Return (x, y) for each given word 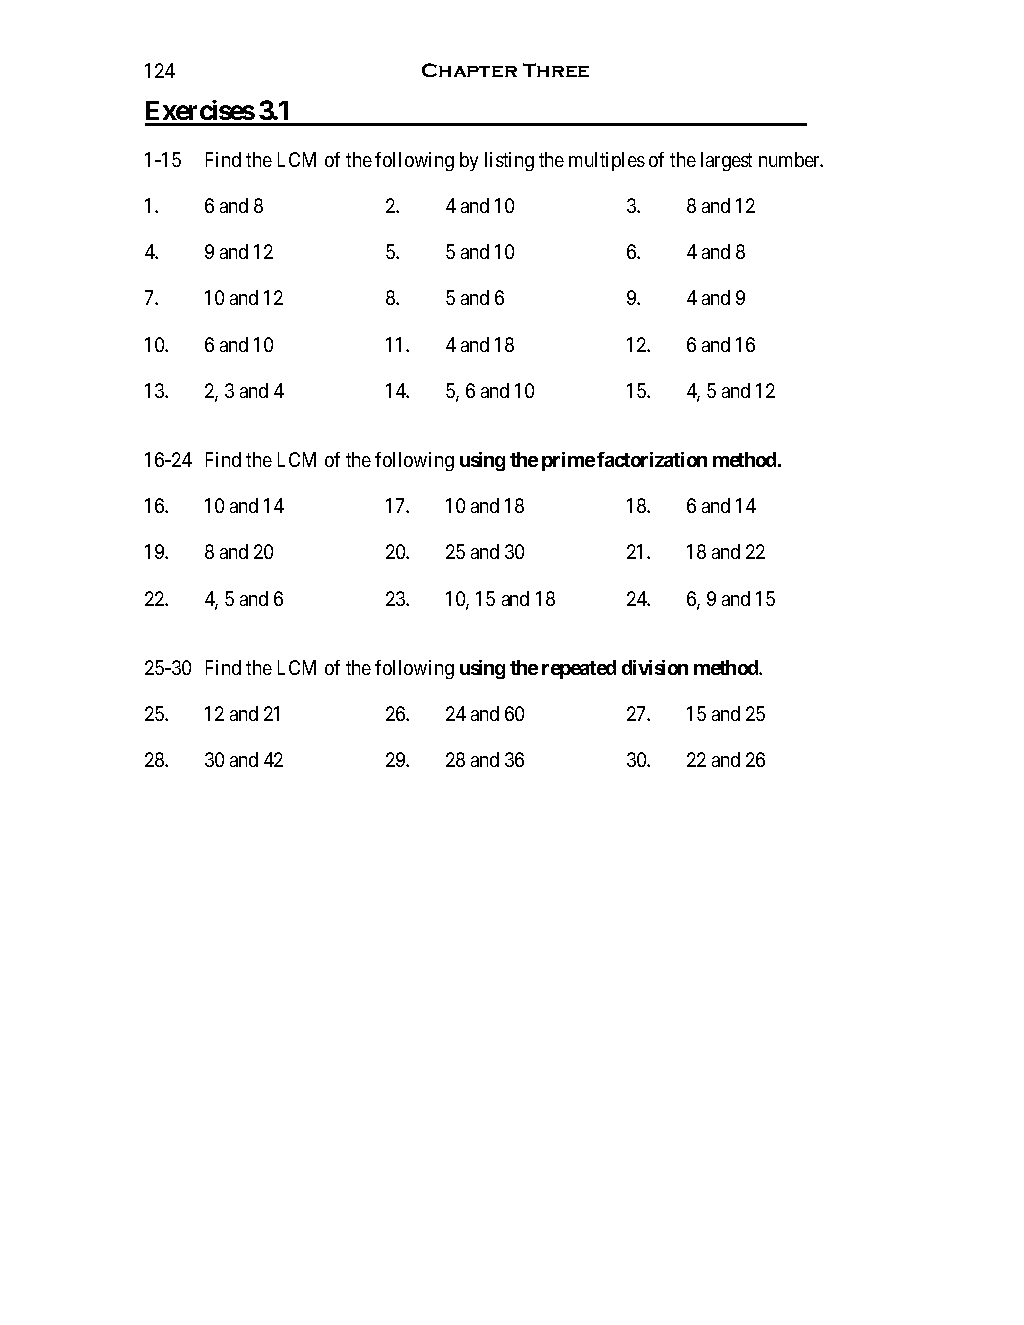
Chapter (469, 70)
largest (726, 161)
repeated (579, 669)
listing (509, 161)
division (655, 667)
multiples (607, 161)
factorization (652, 459)
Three (556, 70)
